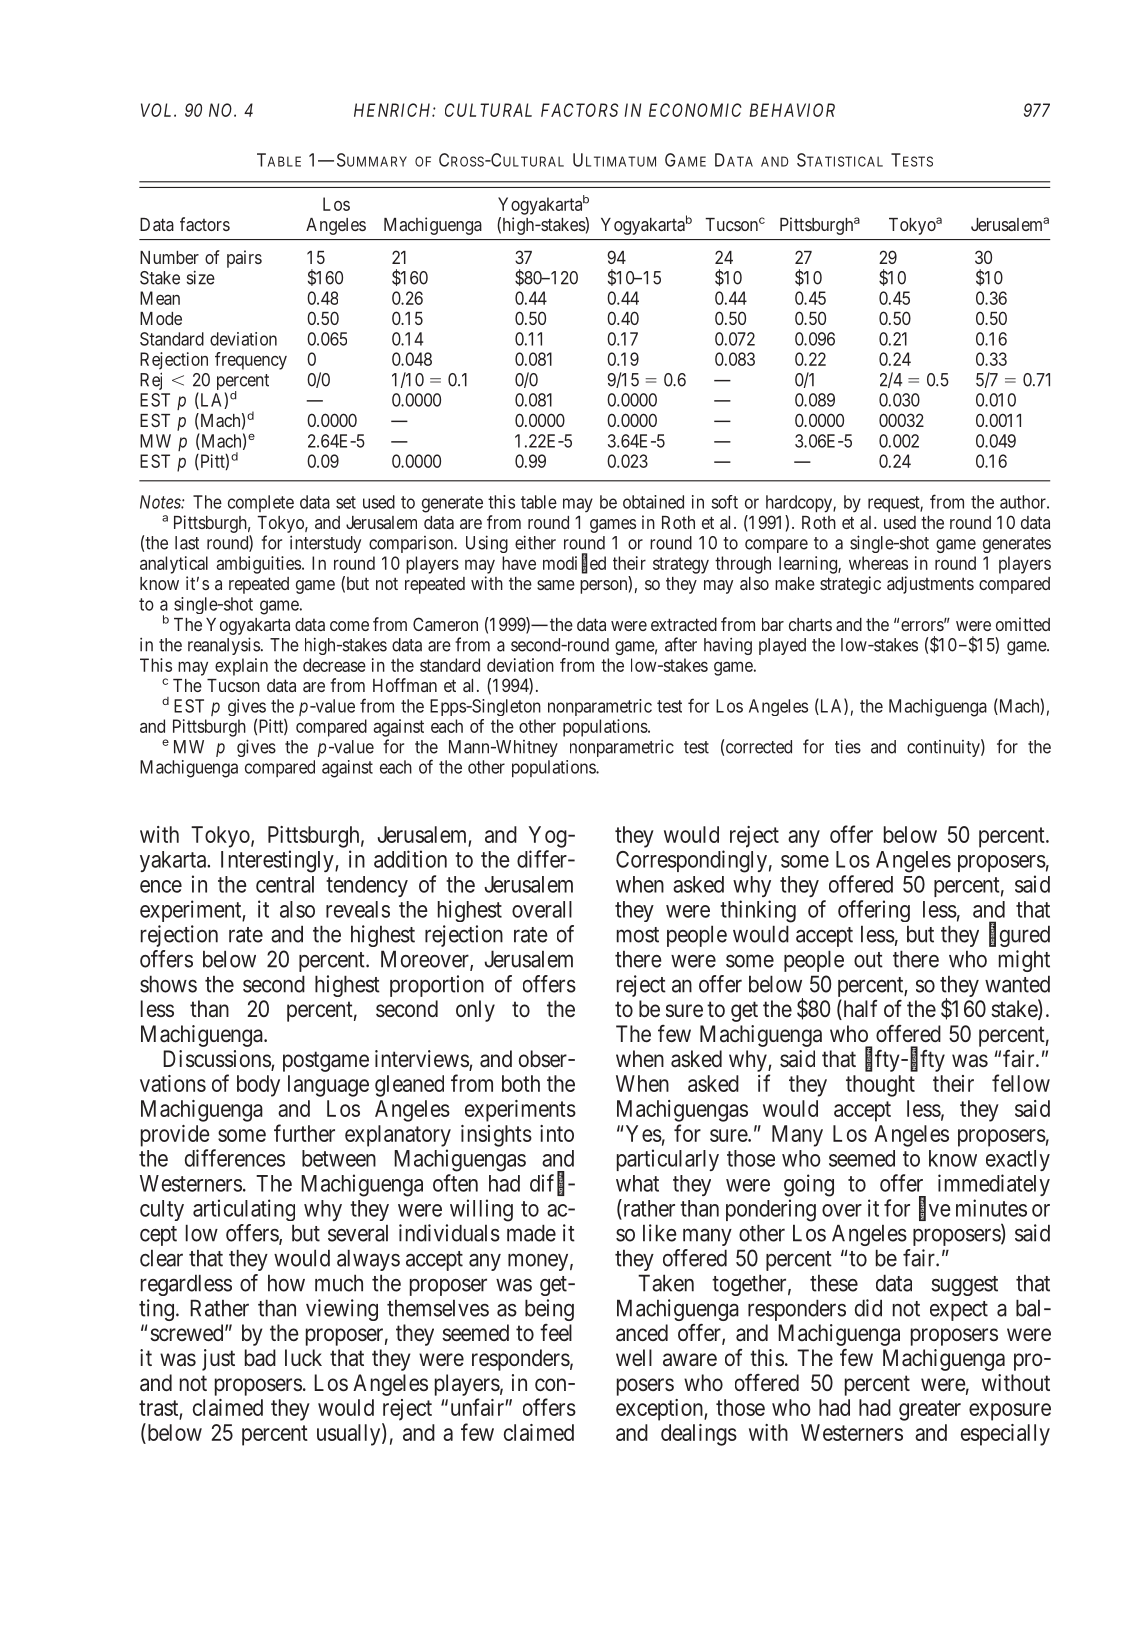 Image resolution: width=1142 pixels, height=1631 pixels. Describe the element at coordinates (241, 667) in the screenshot. I see `explain` at that location.
